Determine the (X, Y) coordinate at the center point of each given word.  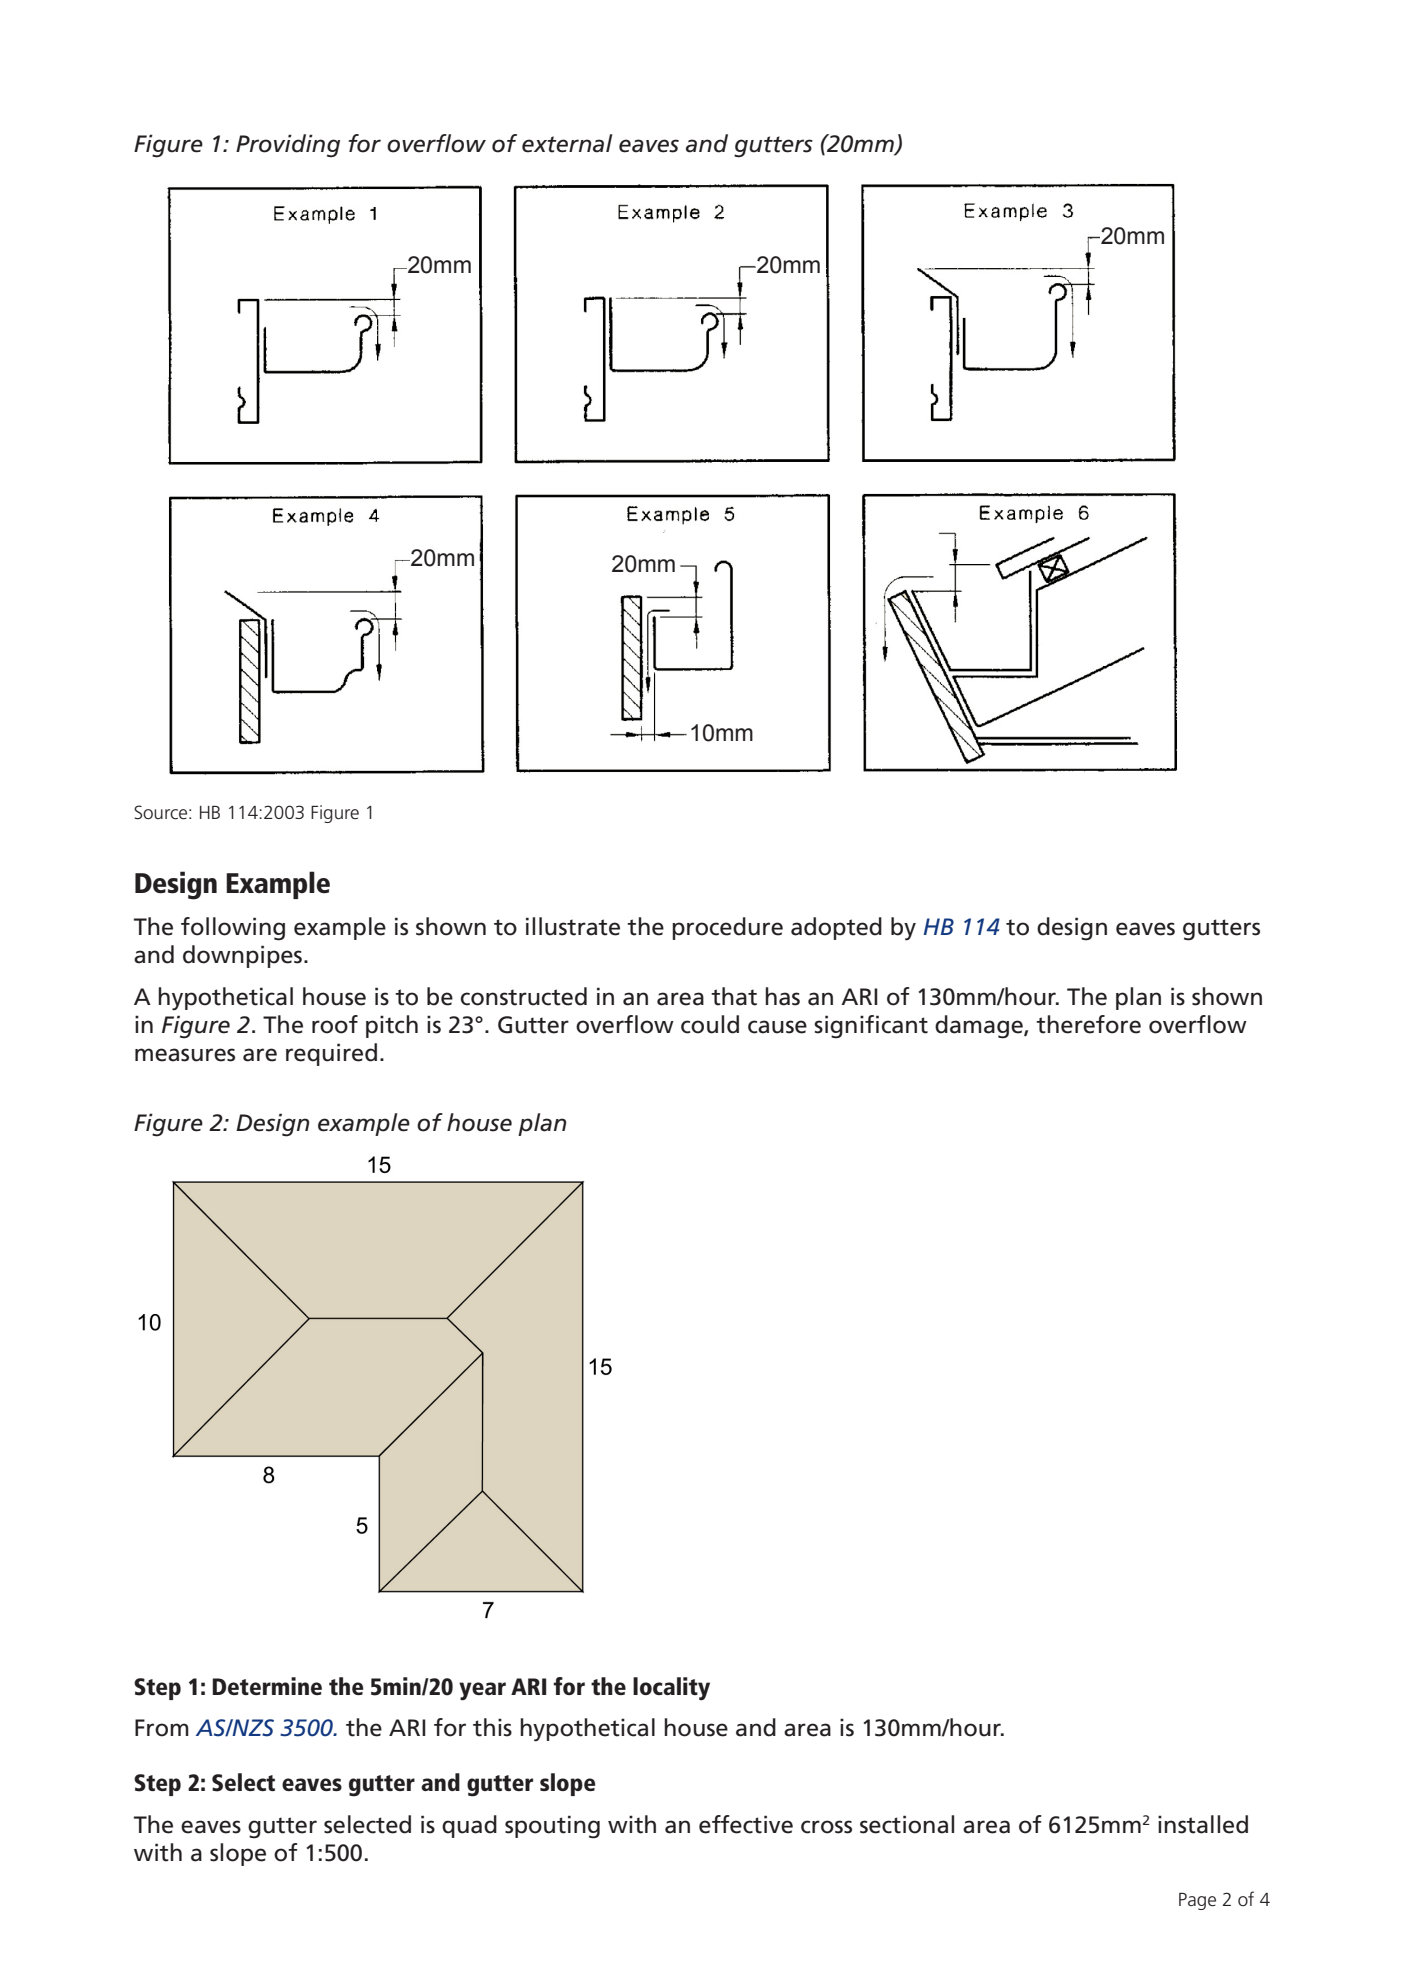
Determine (267, 1686)
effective (746, 1824)
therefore (1088, 1024)
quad (469, 1826)
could (710, 1024)
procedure (727, 928)
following (233, 929)
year (482, 1691)
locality (671, 1689)
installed (1203, 1824)
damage (980, 1027)
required (331, 1054)
